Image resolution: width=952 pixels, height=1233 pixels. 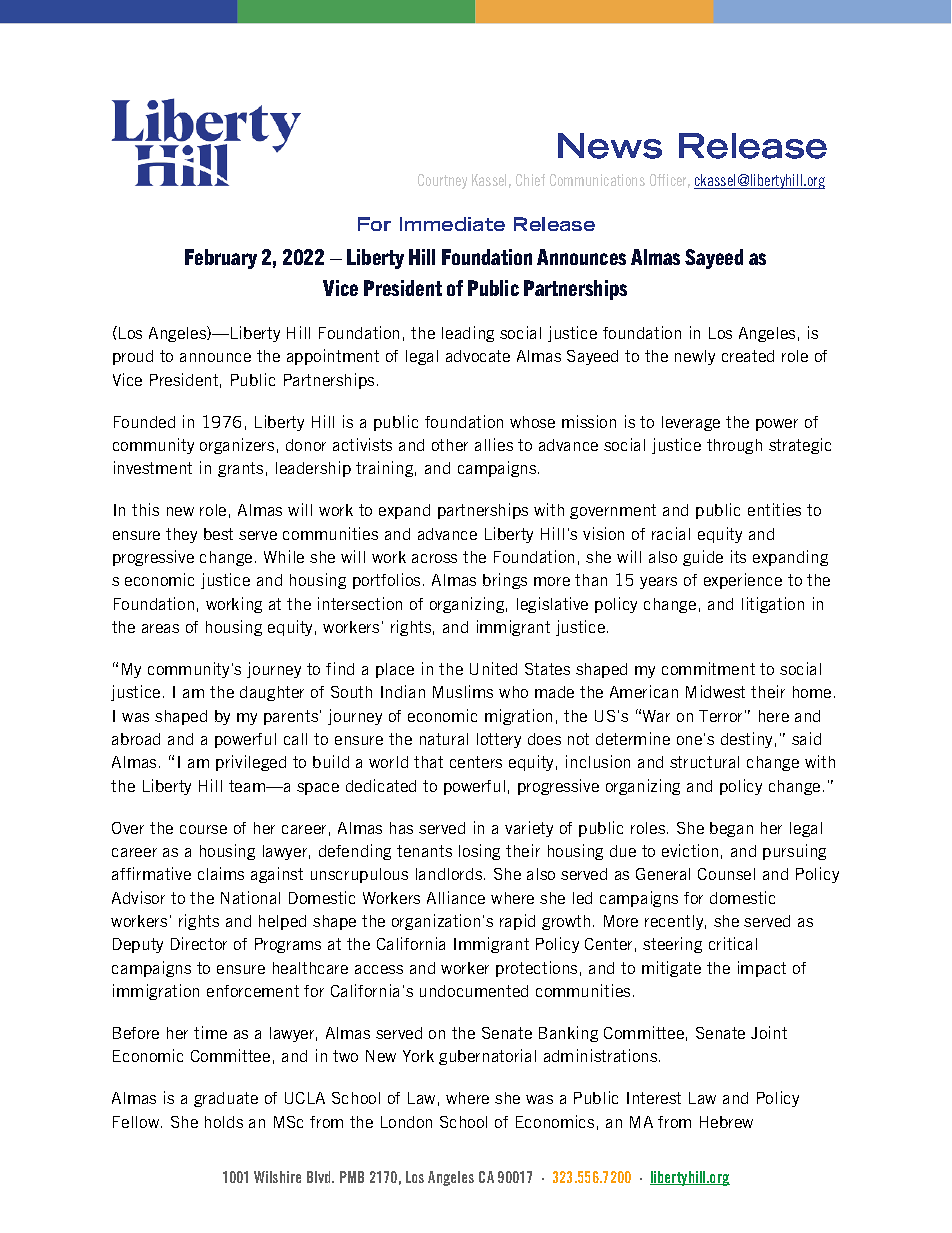 I want to click on Courtney, so click(x=442, y=181).
